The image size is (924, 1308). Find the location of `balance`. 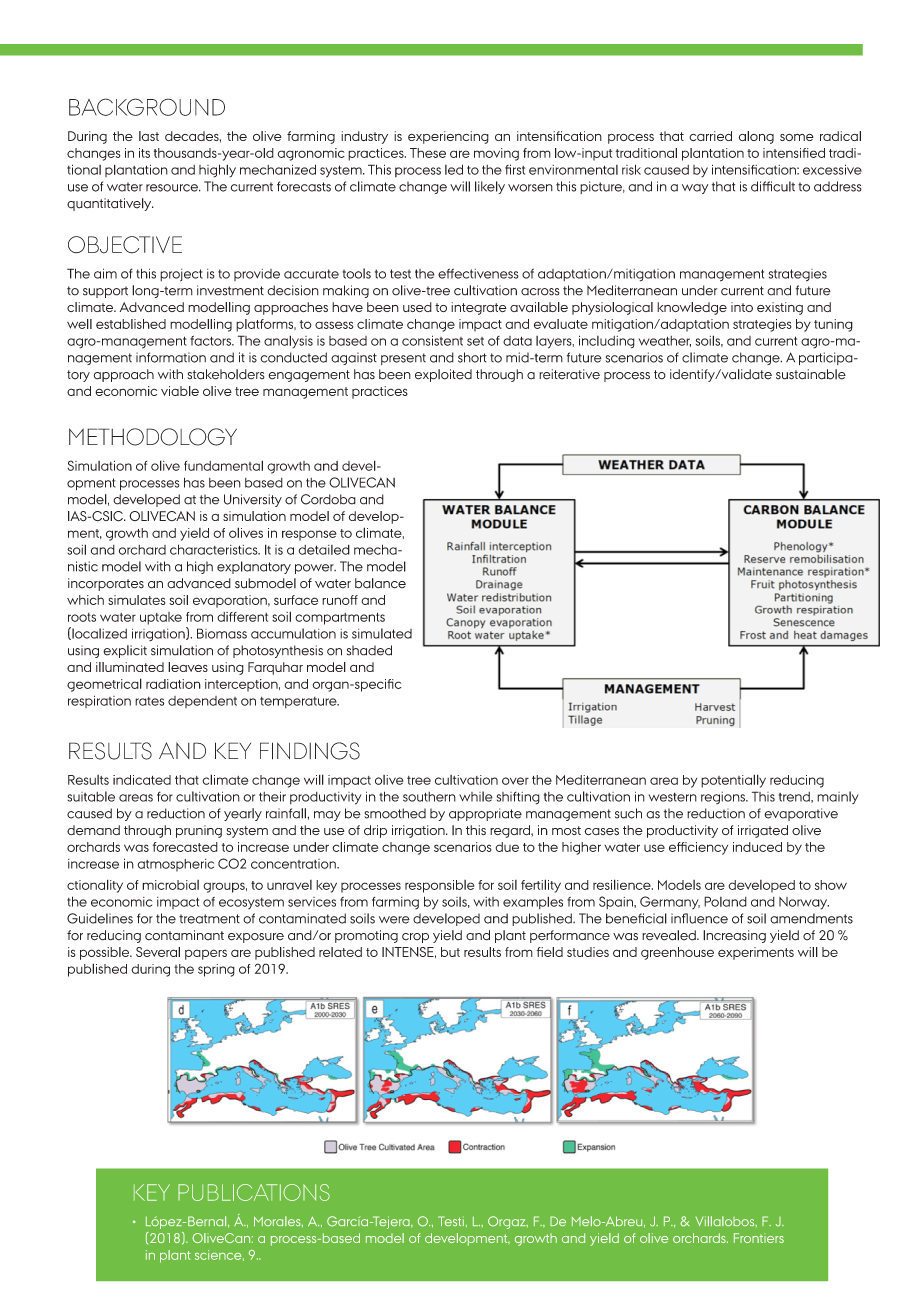

balance is located at coordinates (380, 583).
